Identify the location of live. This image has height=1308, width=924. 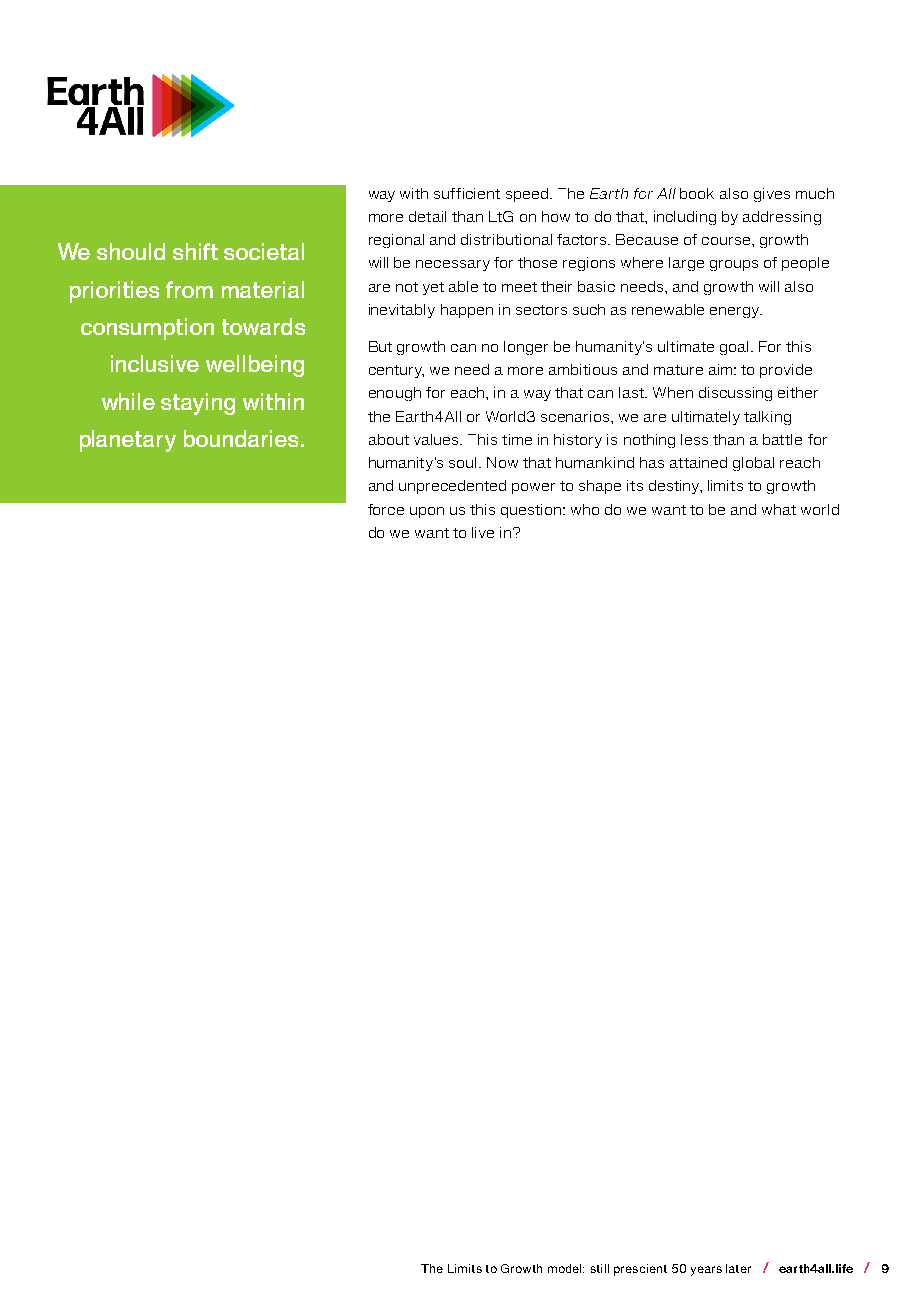
(483, 532).
